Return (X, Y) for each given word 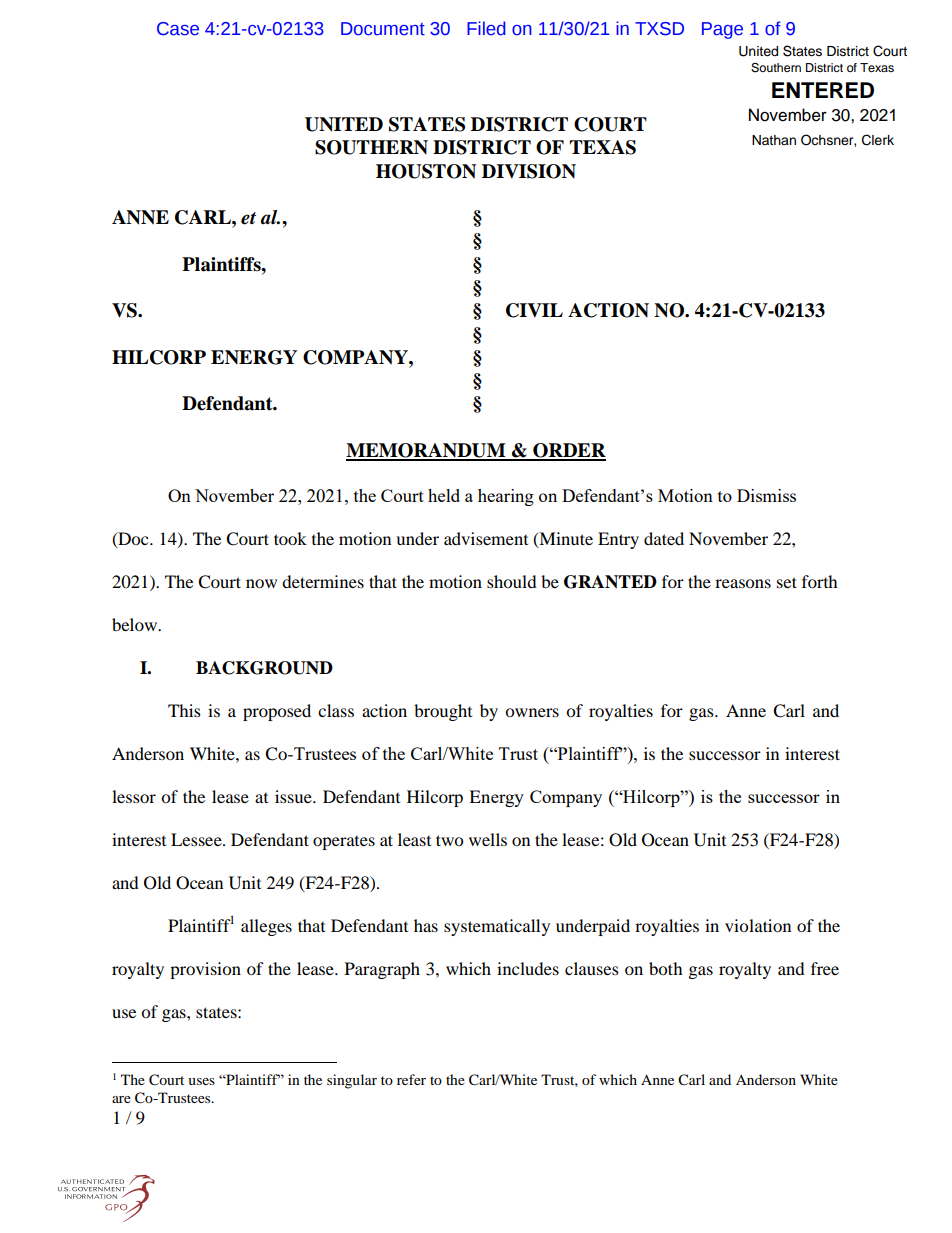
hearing (506, 497)
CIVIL (534, 310)
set (787, 582)
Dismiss (766, 495)
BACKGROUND (264, 668)
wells (488, 839)
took (290, 538)
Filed (486, 28)
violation (758, 925)
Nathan (774, 140)
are (121, 1099)
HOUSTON (426, 171)
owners (532, 712)
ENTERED (823, 90)
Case (178, 29)
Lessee (197, 839)
